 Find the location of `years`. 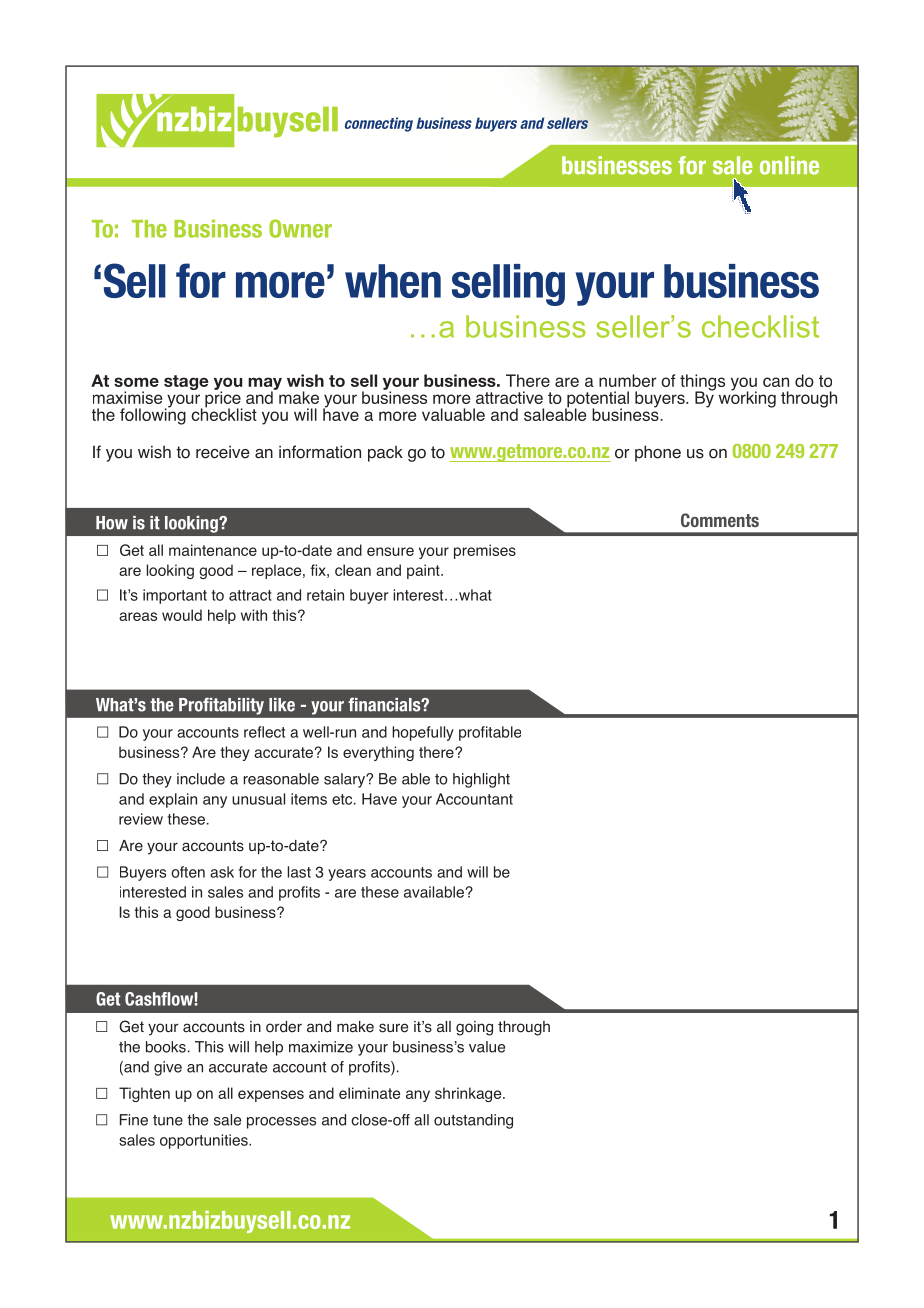

years is located at coordinates (347, 875).
